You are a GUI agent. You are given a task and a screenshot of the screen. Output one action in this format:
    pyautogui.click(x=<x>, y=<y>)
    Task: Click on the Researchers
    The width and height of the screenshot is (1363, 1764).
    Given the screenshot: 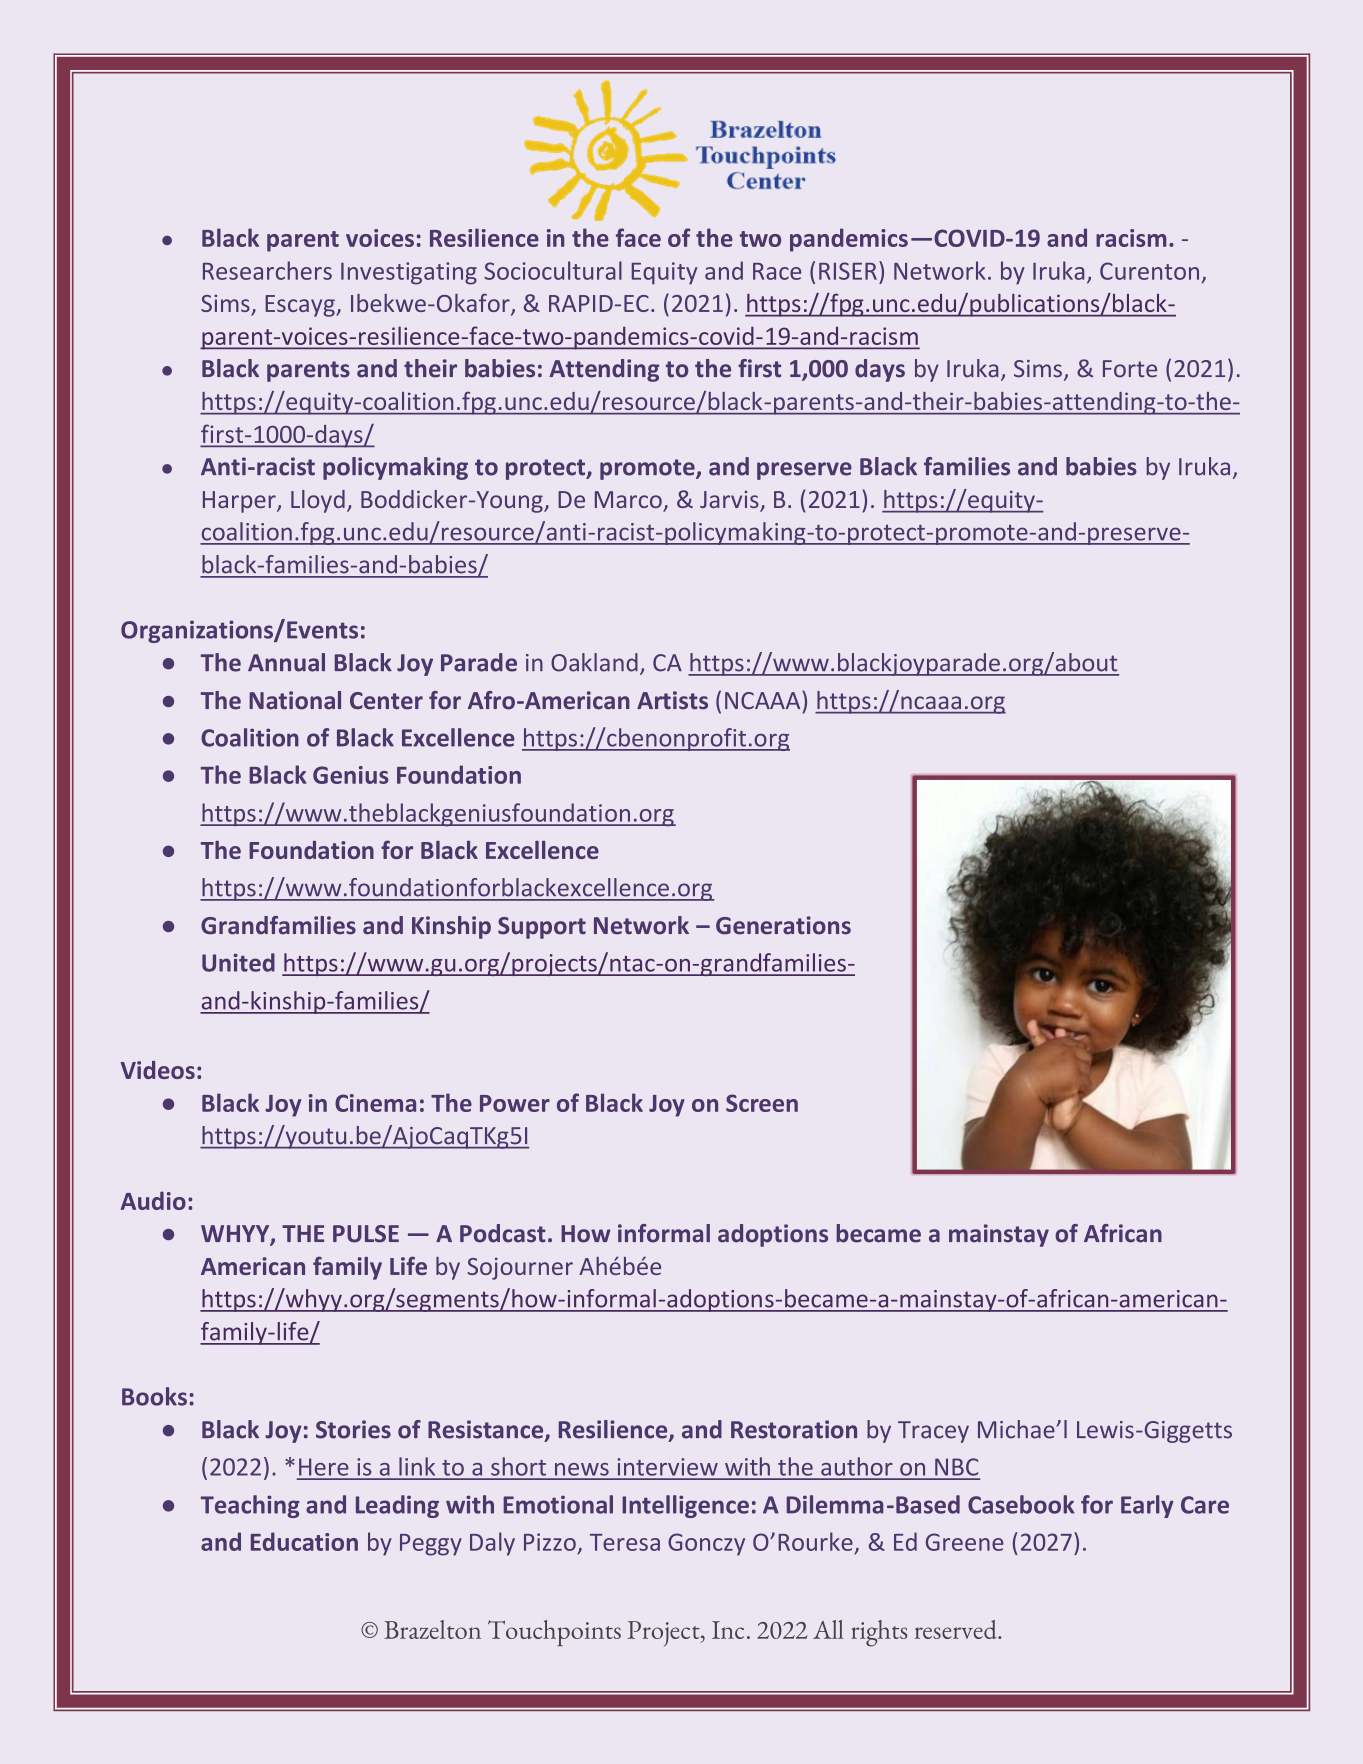 What is the action you would take?
    pyautogui.click(x=267, y=270)
